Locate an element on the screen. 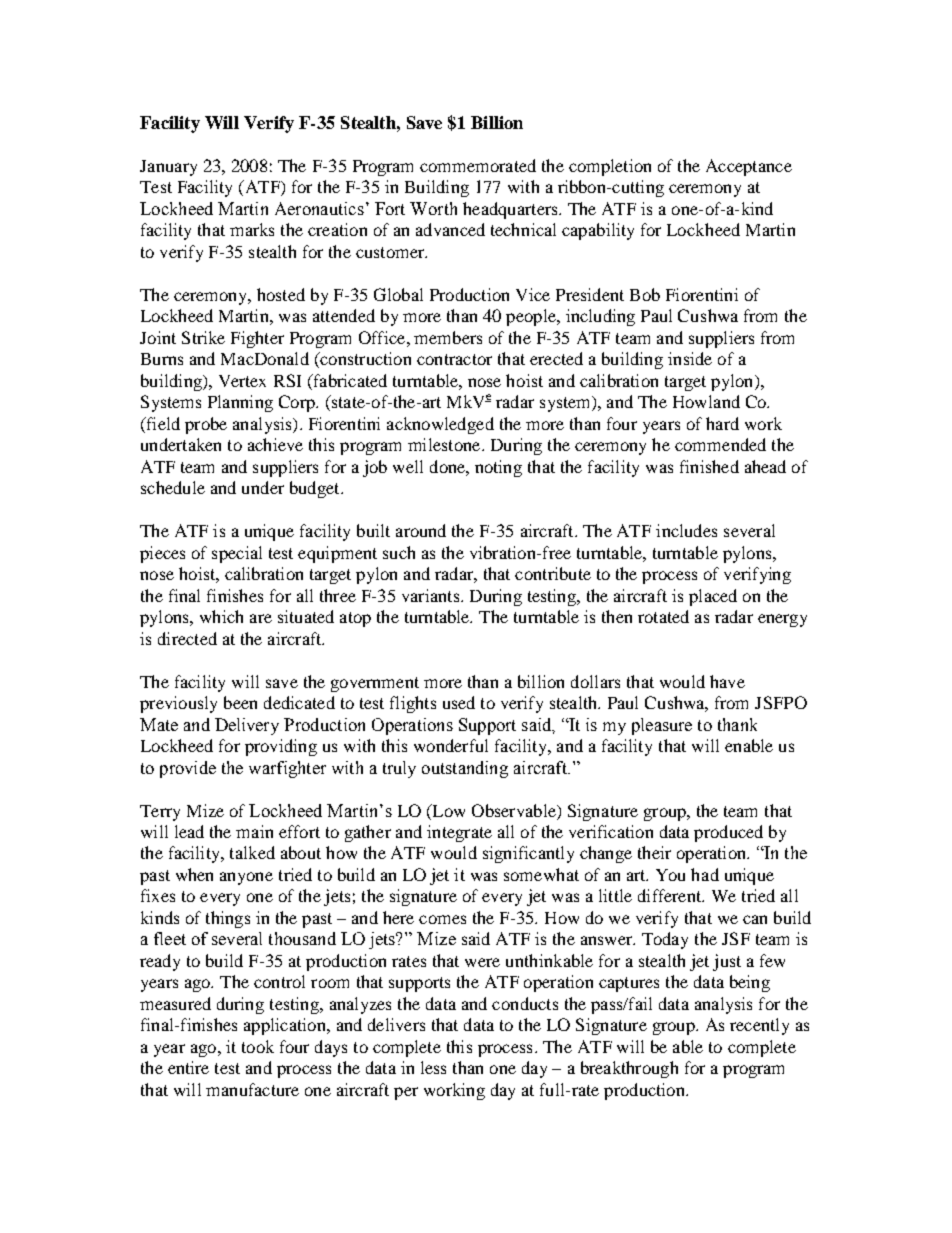 The image size is (952, 1233). finished is located at coordinates (709, 466).
